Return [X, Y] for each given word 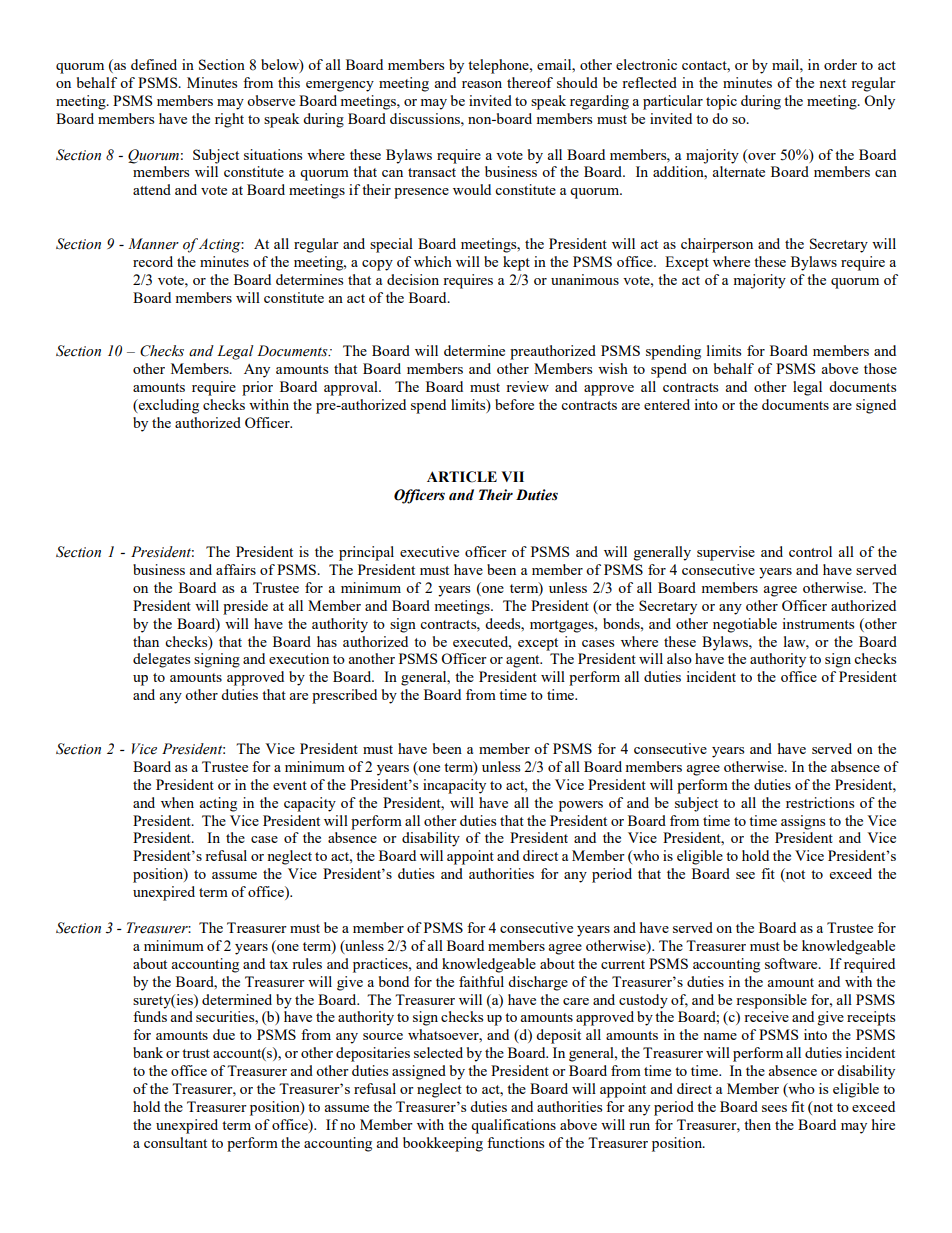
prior [257, 388]
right [229, 120]
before [514, 404]
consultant [175, 1142]
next [832, 83]
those [880, 368]
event [290, 785]
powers [581, 806]
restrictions [820, 802]
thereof [530, 82]
